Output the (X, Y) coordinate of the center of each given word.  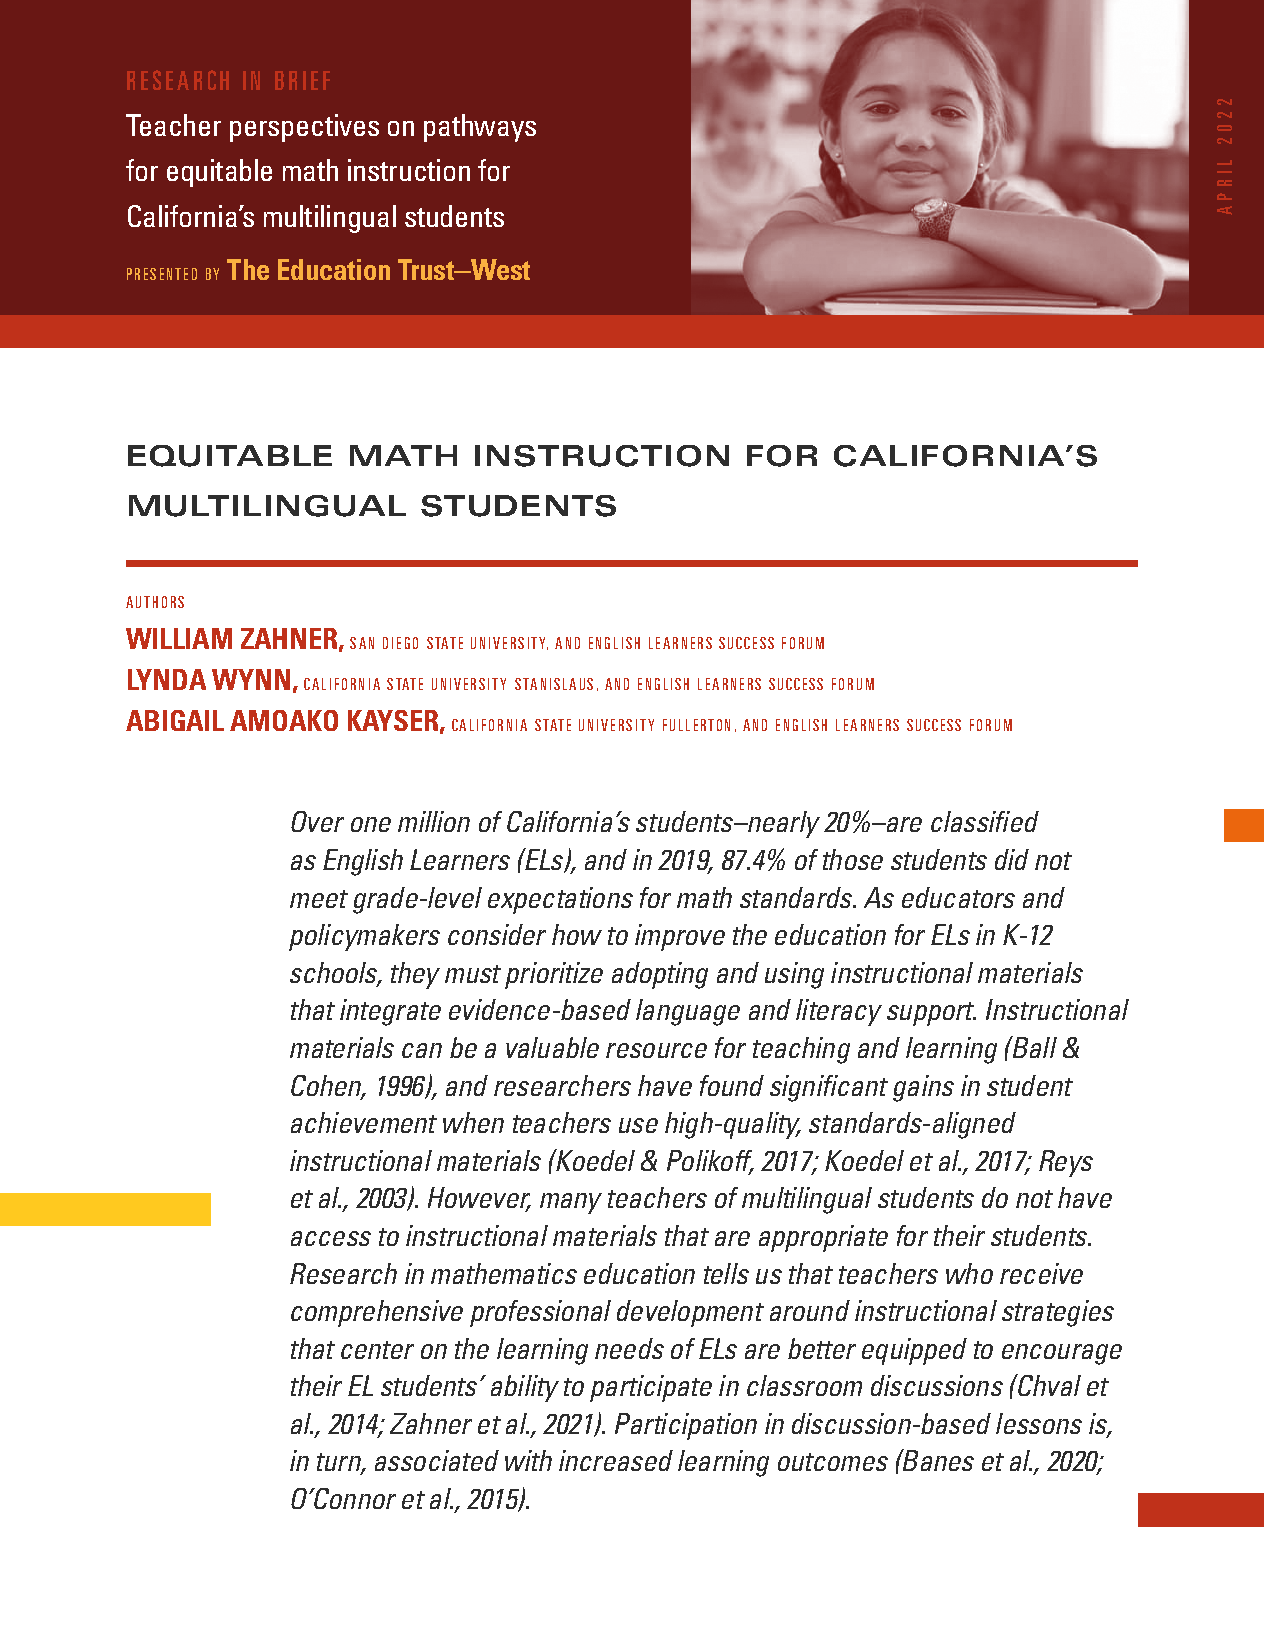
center (377, 1350)
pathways (480, 128)
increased (616, 1460)
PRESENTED (162, 274)
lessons (1039, 1423)
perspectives (304, 128)
